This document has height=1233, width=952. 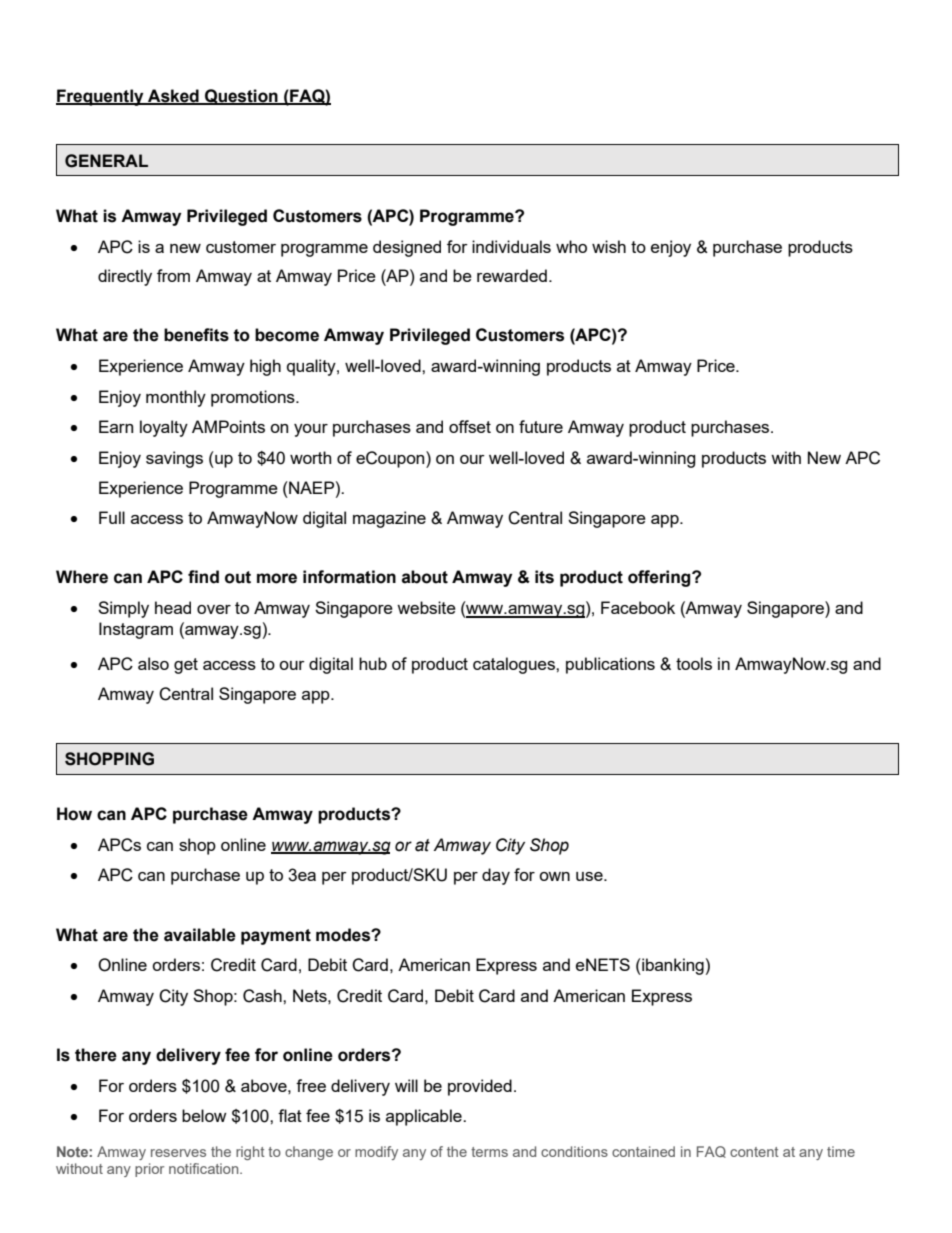 What do you see at coordinates (178, 1153) in the document?
I see `reserves` at bounding box center [178, 1153].
